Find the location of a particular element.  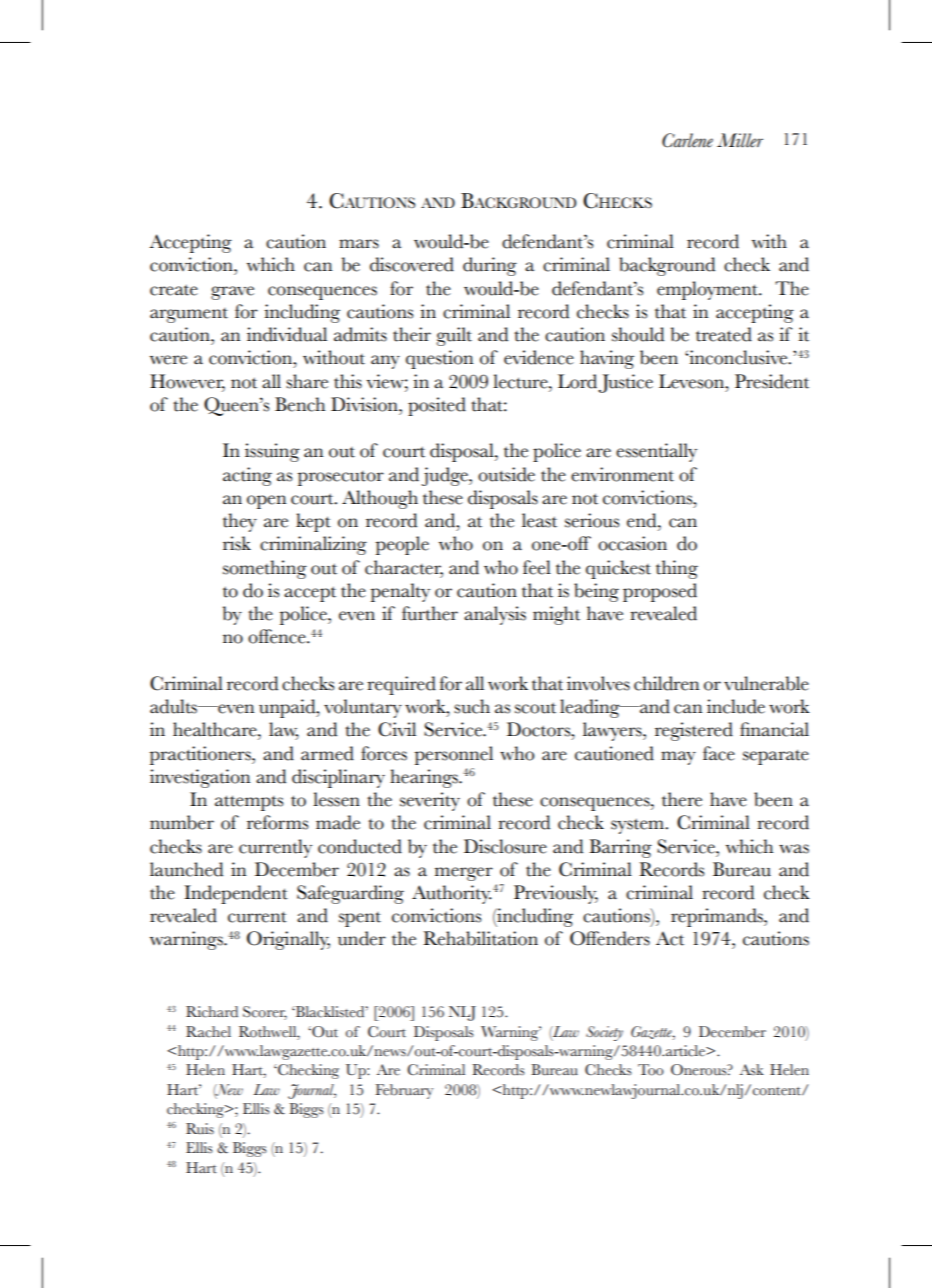

risk is located at coordinates (237, 543).
